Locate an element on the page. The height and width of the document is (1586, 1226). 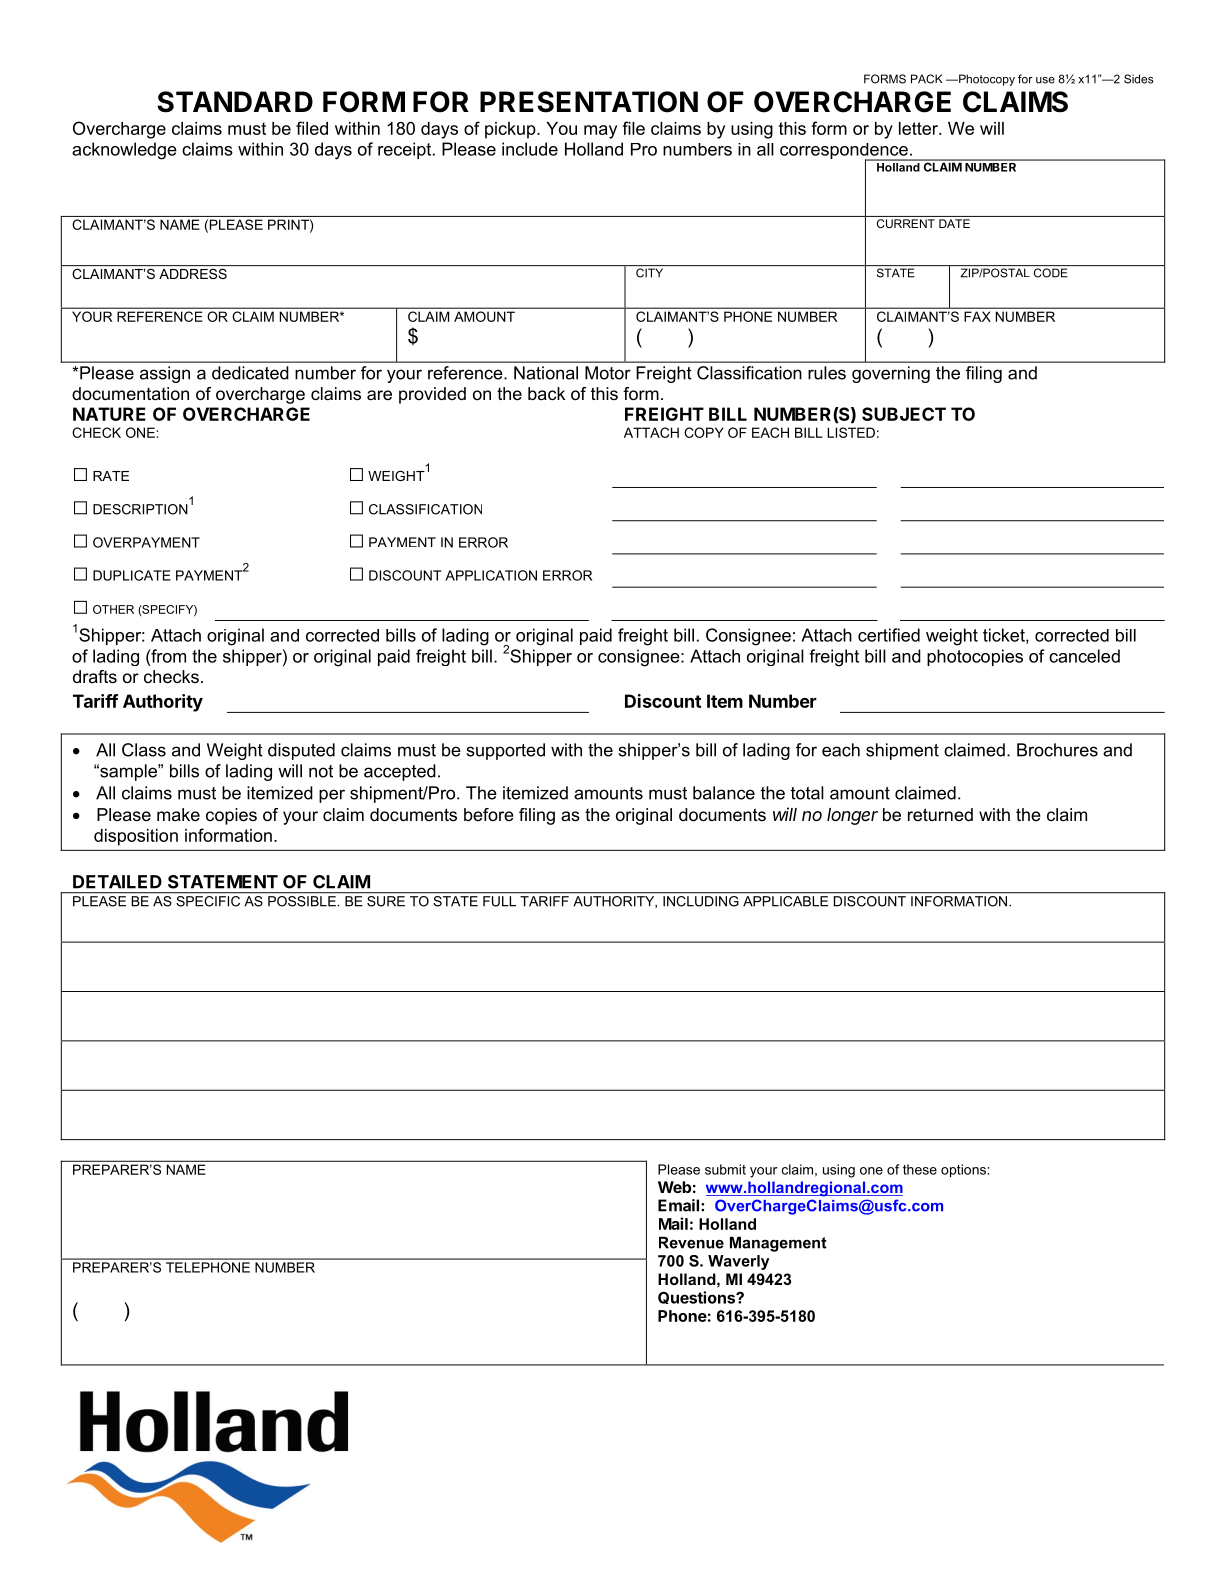
RATE is located at coordinates (111, 476).
